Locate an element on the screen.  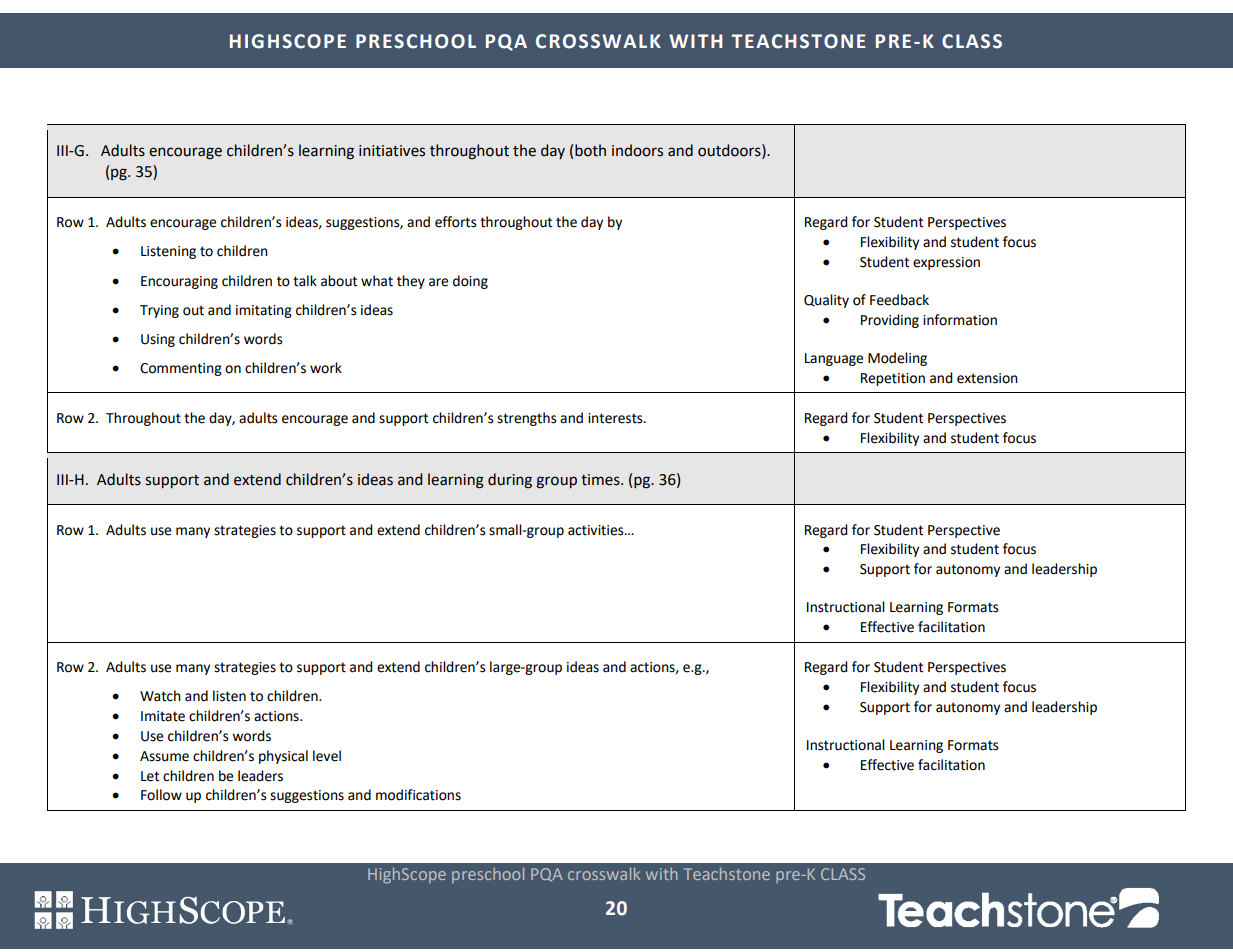
physical is located at coordinates (283, 757).
